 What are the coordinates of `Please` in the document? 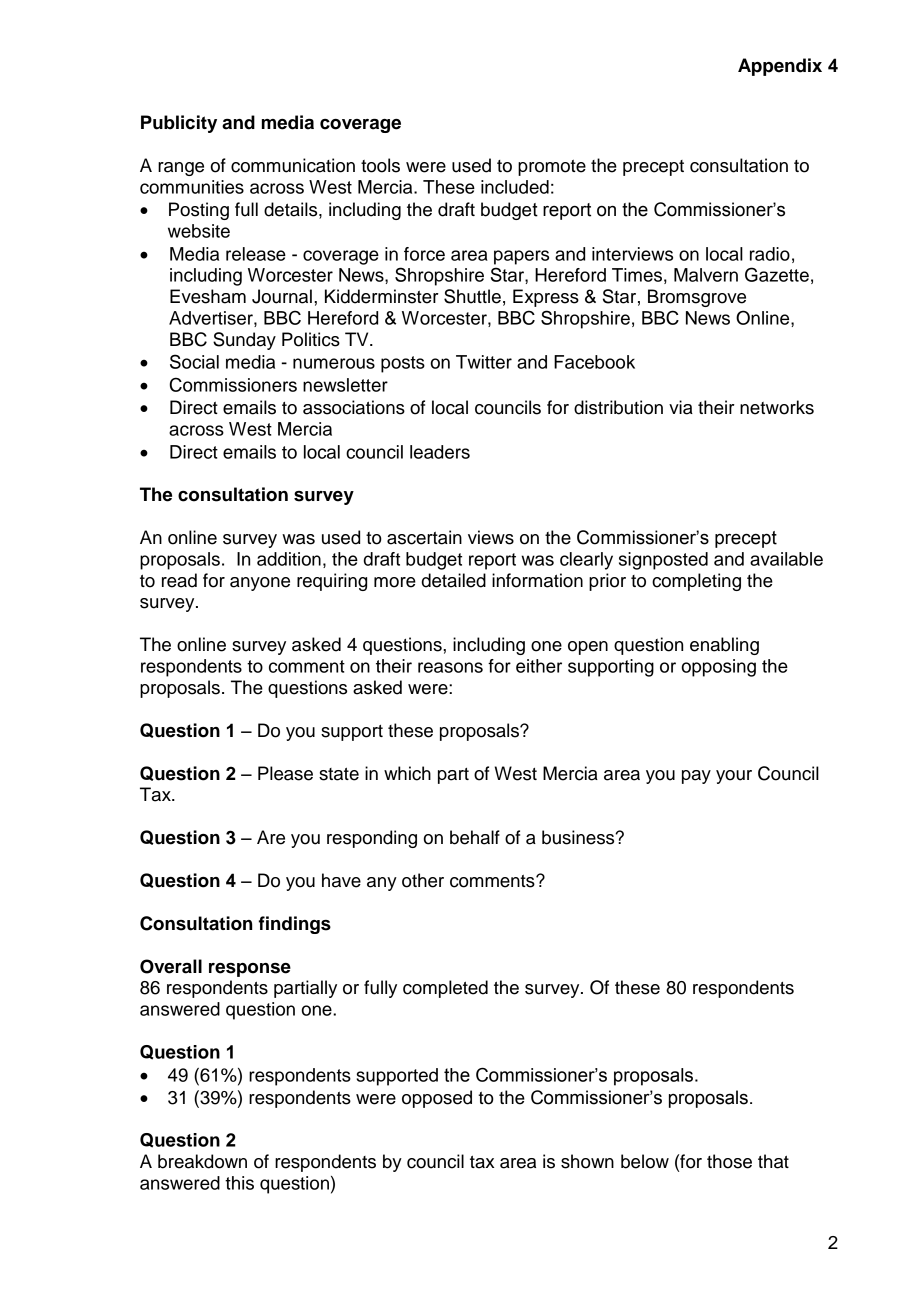 It's located at (285, 773).
